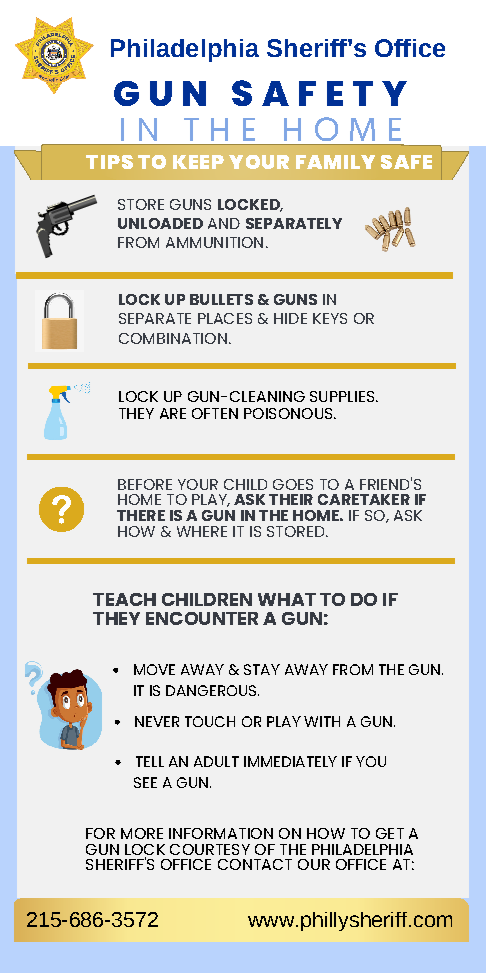 This screenshot has width=486, height=973. Describe the element at coordinates (160, 223) in the screenshot. I see `UNLOADED` at that location.
